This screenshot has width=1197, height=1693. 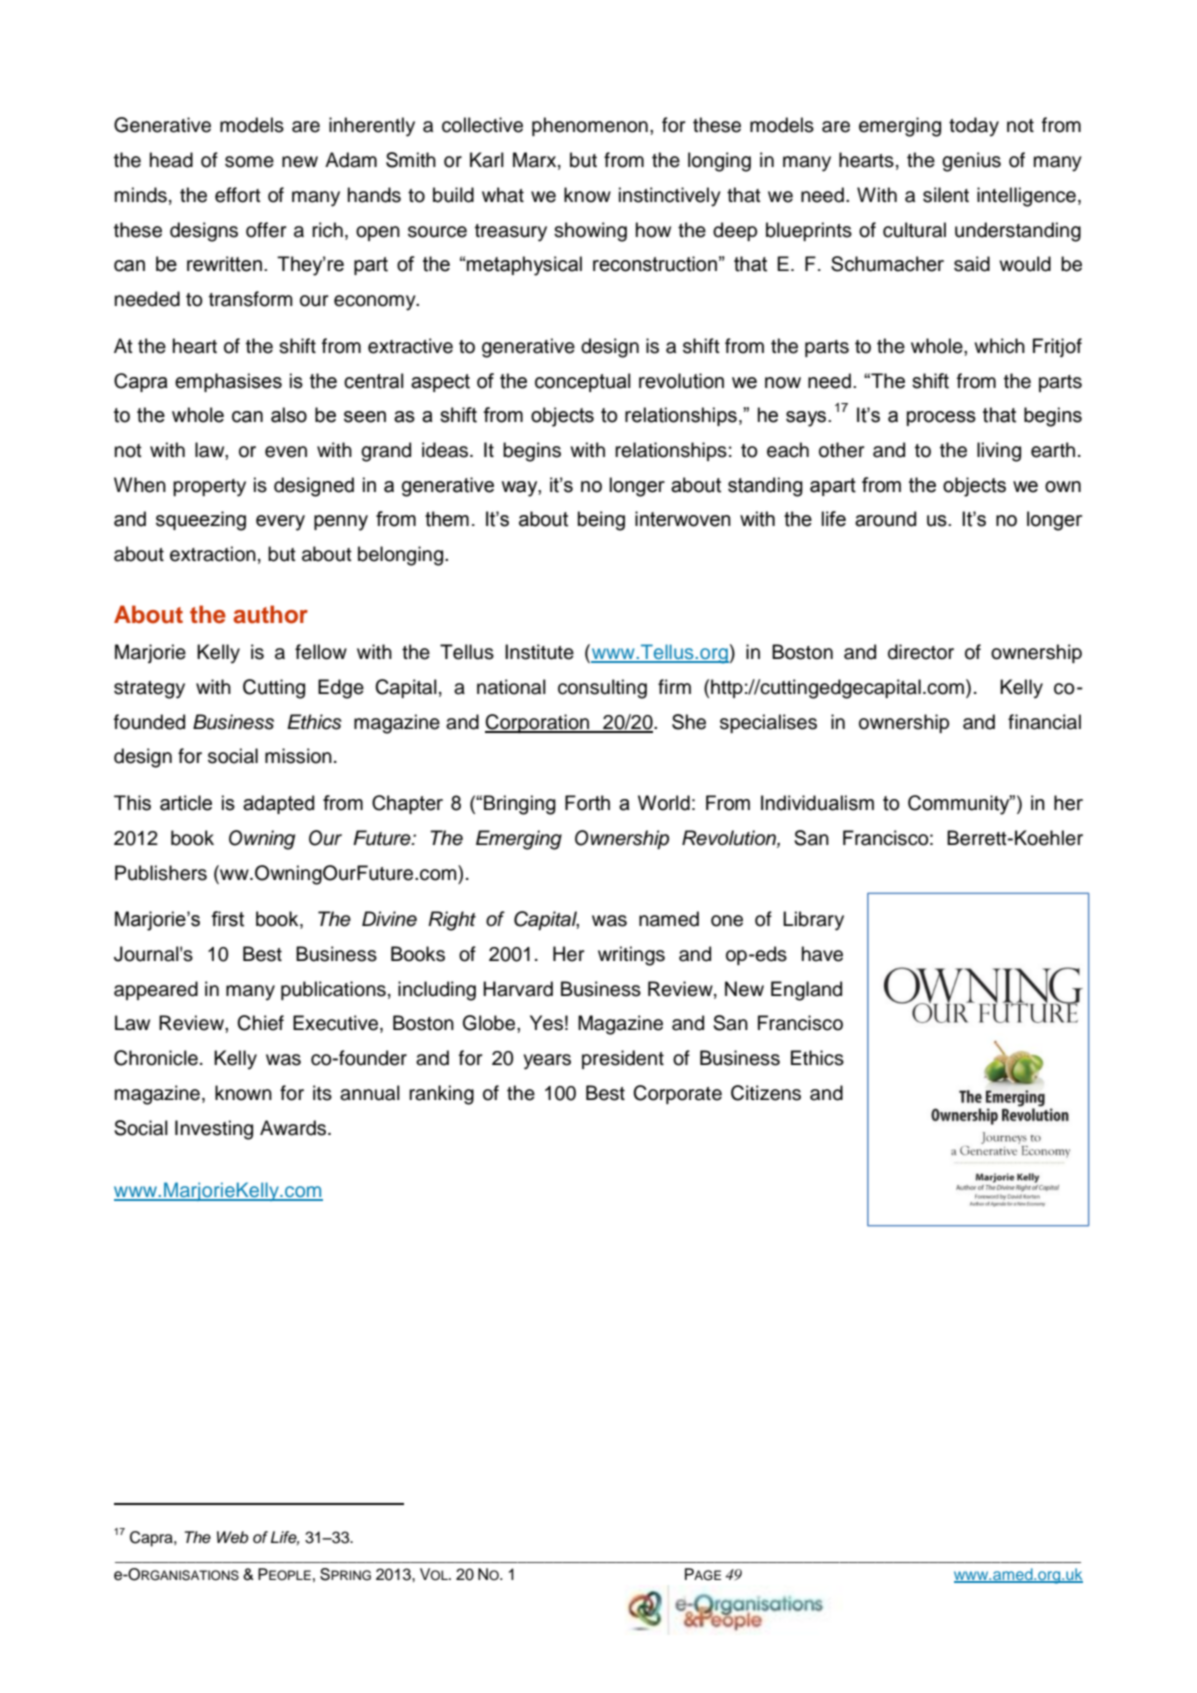 What do you see at coordinates (232, 1537) in the screenshot?
I see `Web` at bounding box center [232, 1537].
